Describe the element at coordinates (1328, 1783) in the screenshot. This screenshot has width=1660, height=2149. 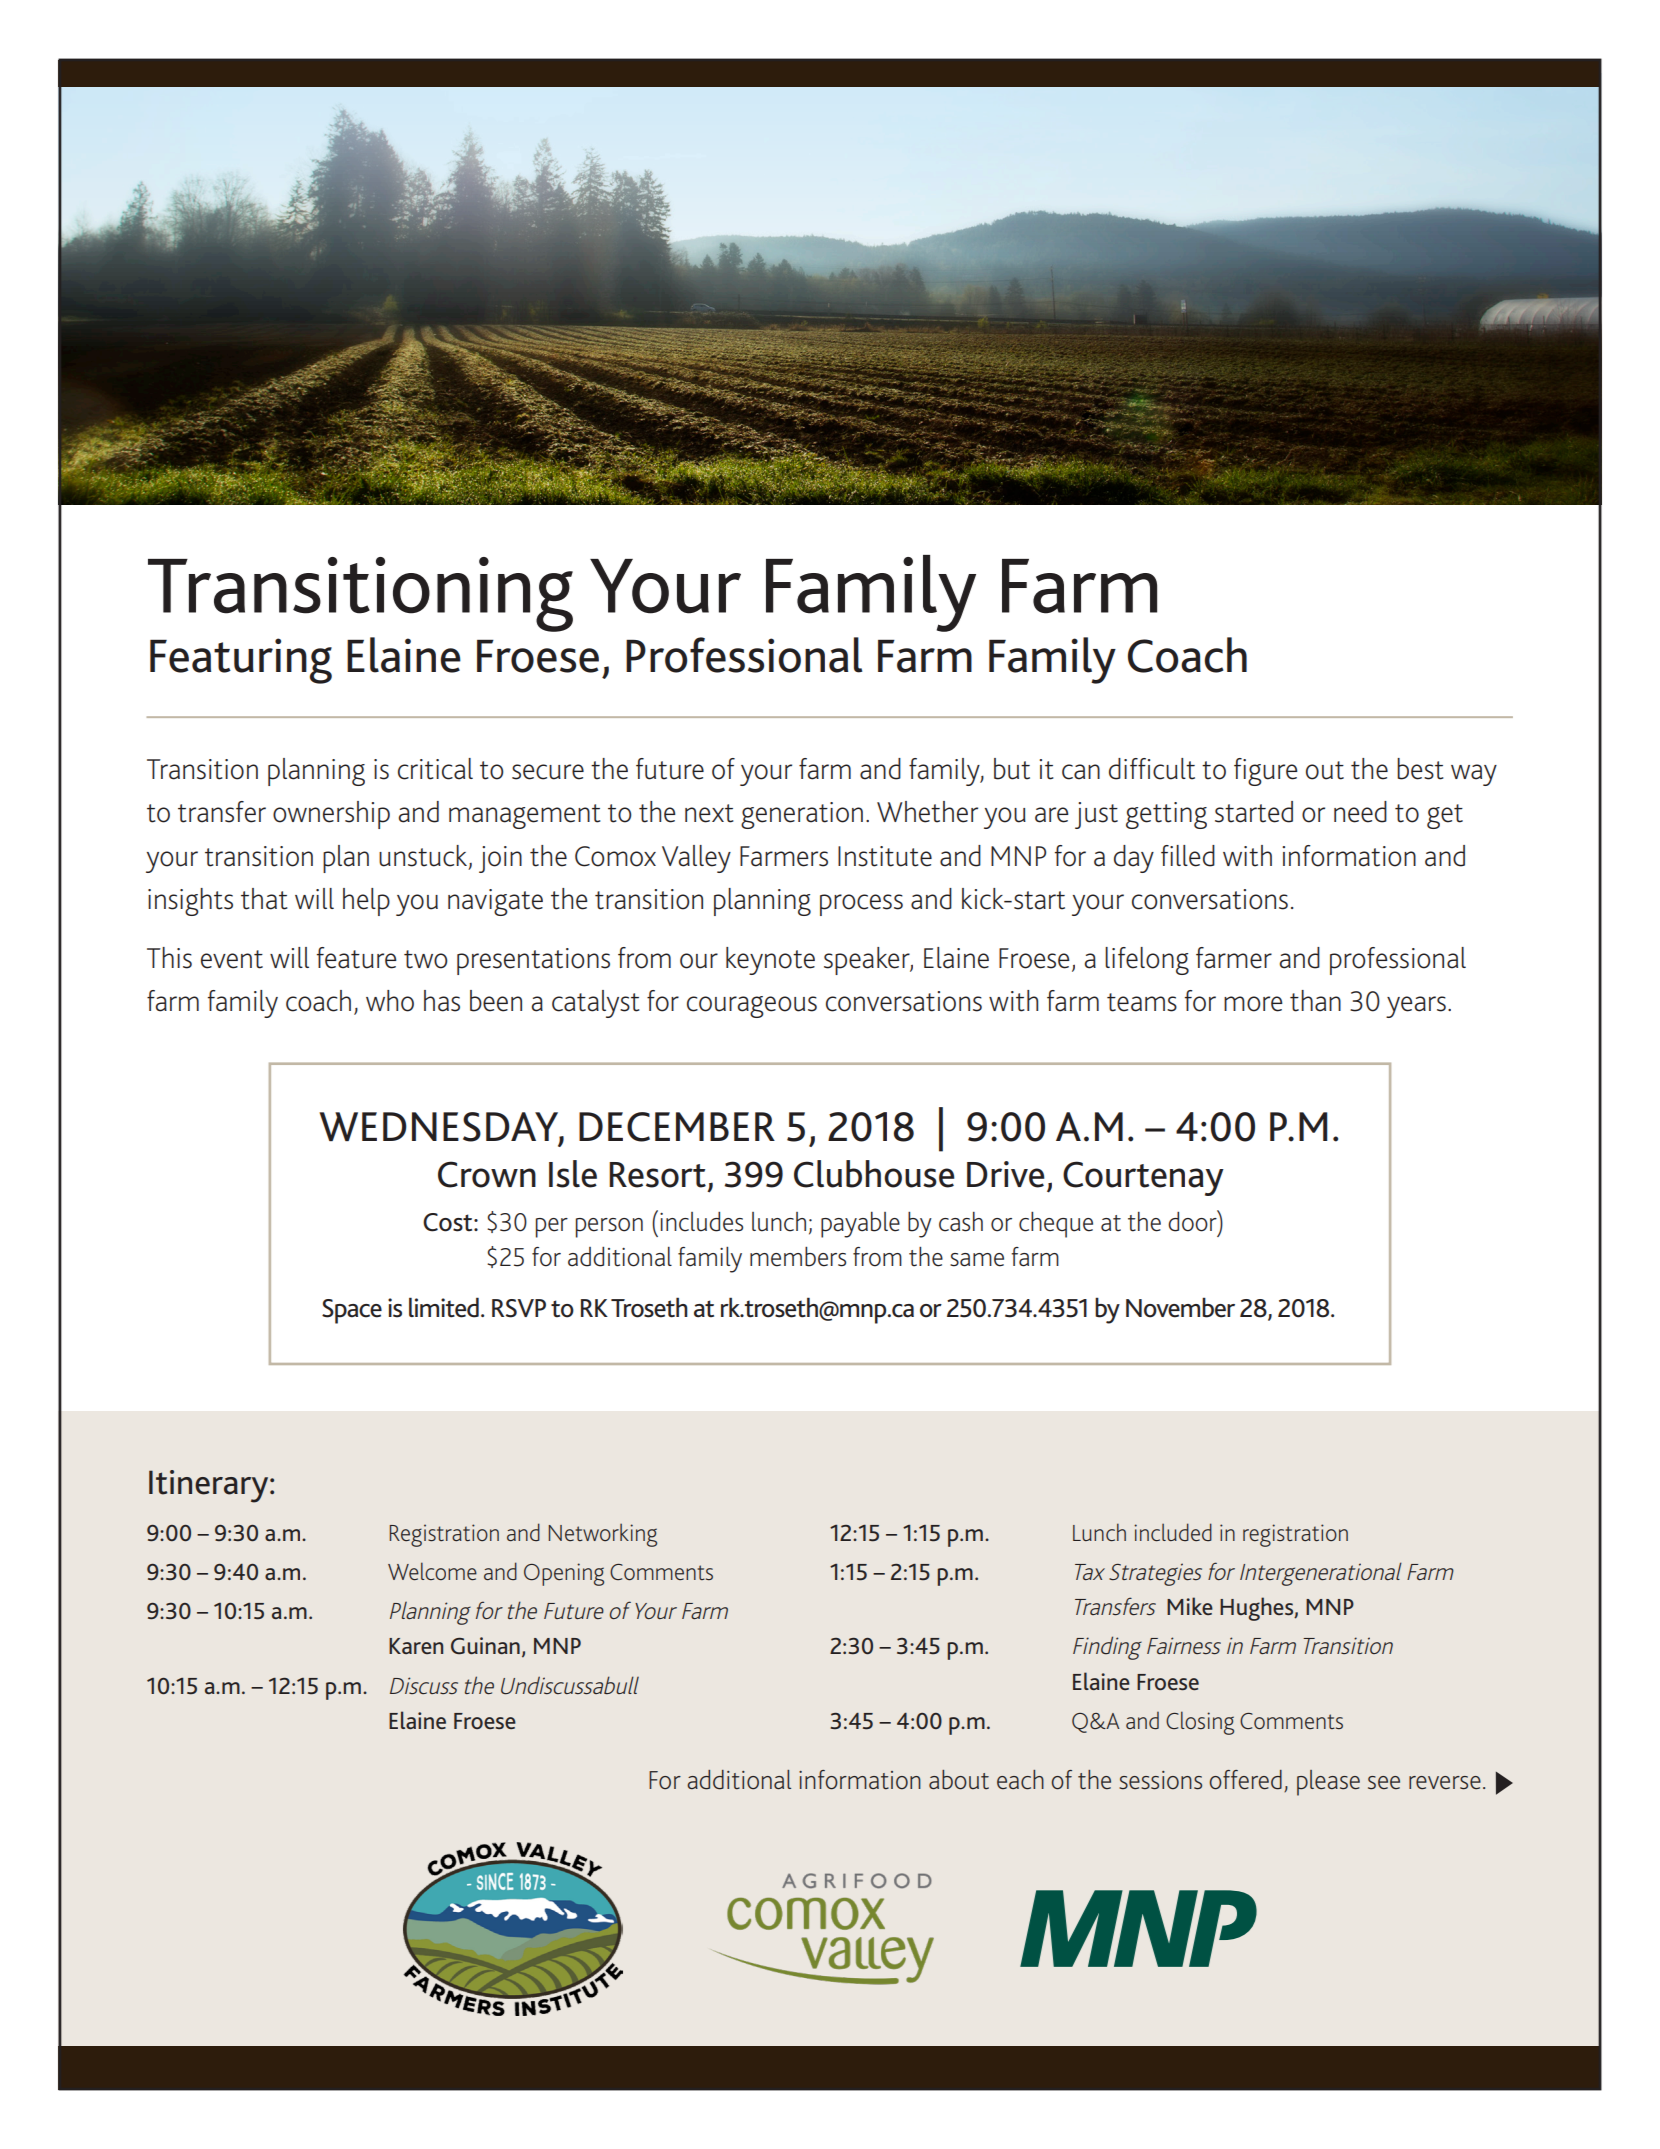
I see `please` at that location.
